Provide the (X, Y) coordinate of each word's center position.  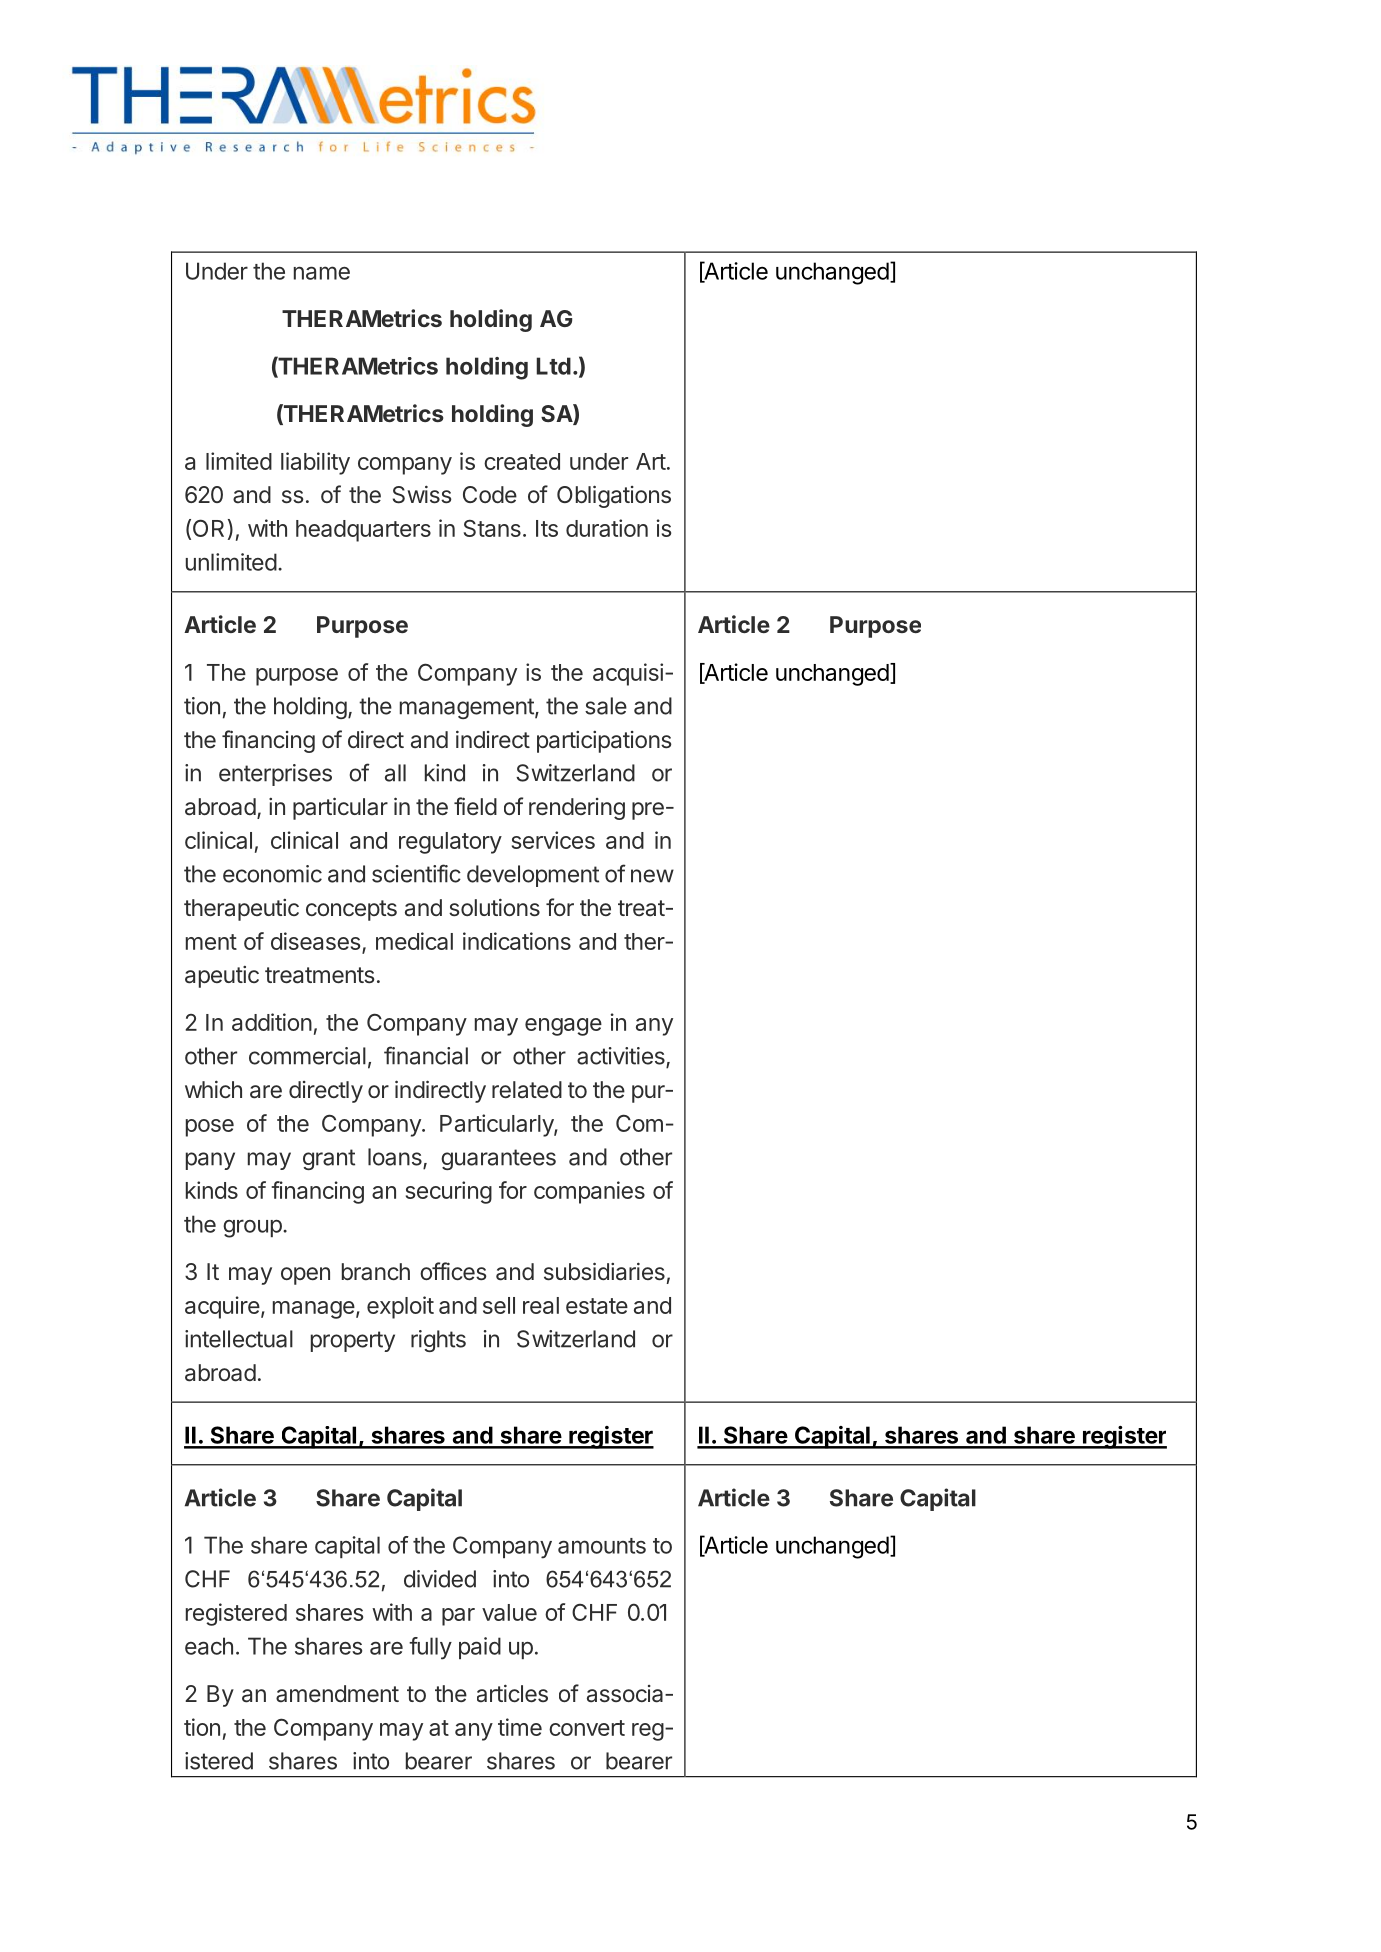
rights (438, 1341)
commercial (307, 1056)
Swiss (422, 494)
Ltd (553, 366)
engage (563, 1027)
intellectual (239, 1339)
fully (430, 1648)
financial (426, 1055)
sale (606, 706)
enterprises (275, 775)
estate (597, 1306)
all (395, 773)
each (209, 1646)
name (322, 273)
